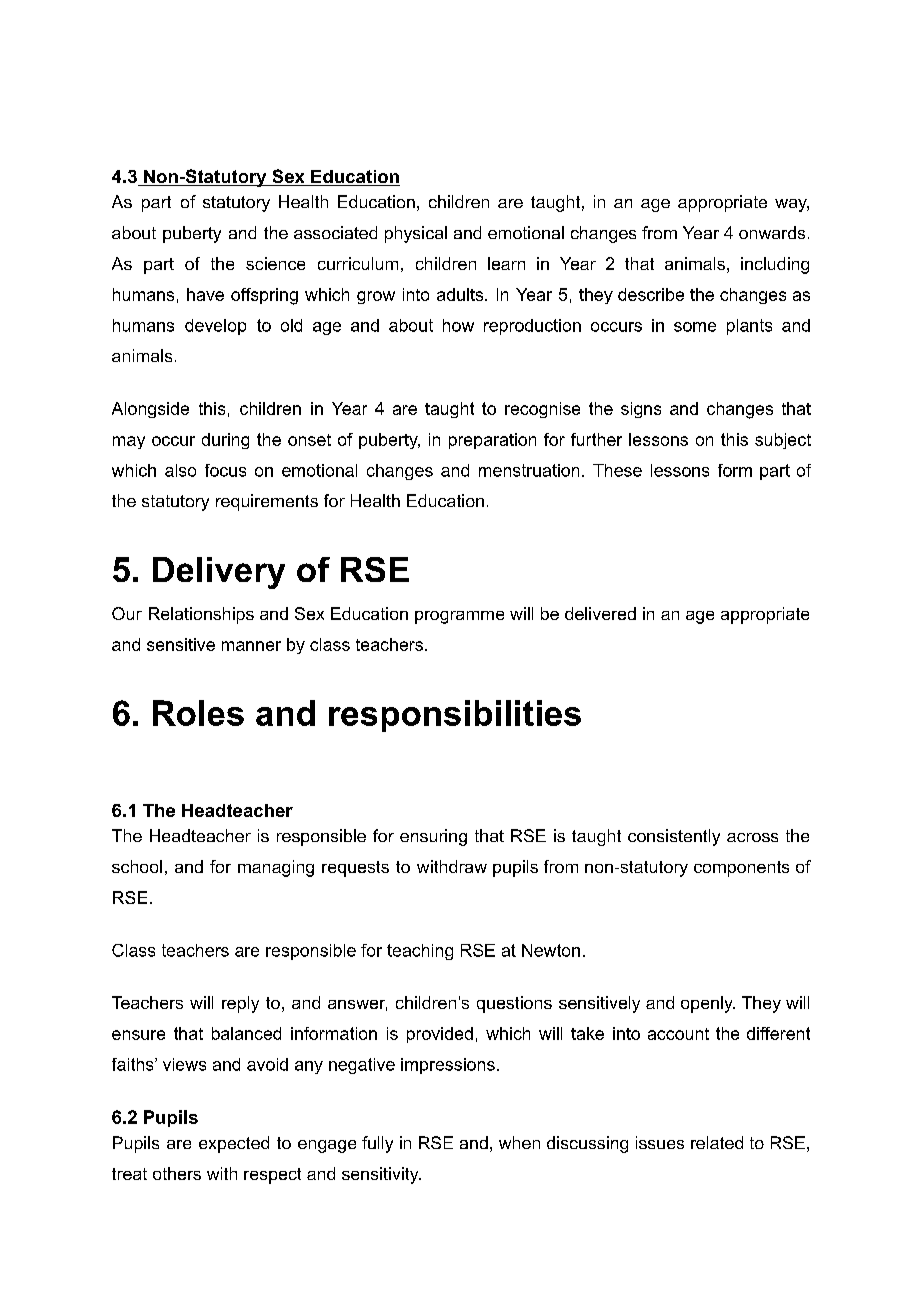 Image resolution: width=924 pixels, height=1307 pixels. Describe the element at coordinates (651, 294) in the screenshot. I see `describe` at that location.
